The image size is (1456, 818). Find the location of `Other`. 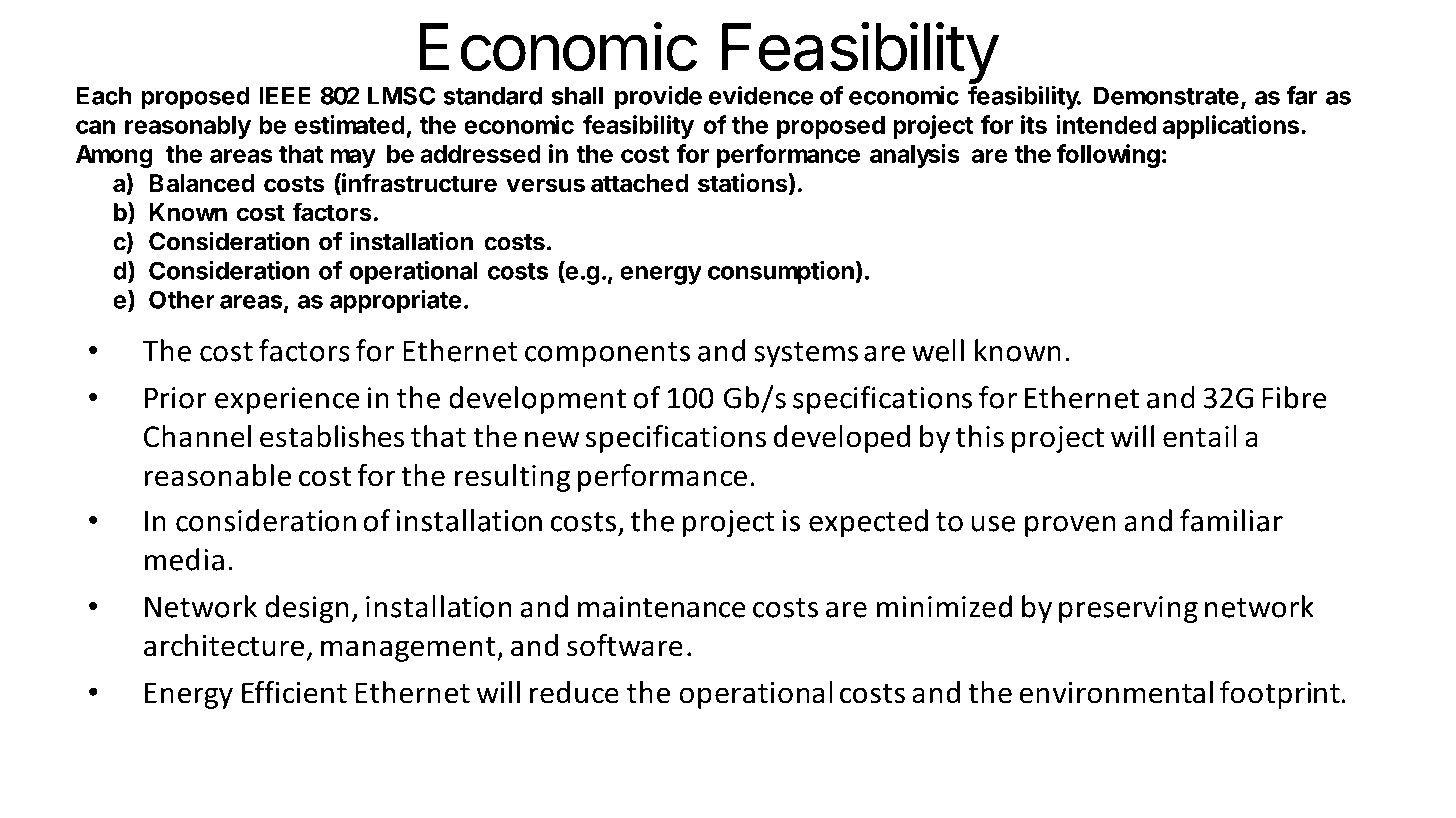

Other is located at coordinates (182, 299).
